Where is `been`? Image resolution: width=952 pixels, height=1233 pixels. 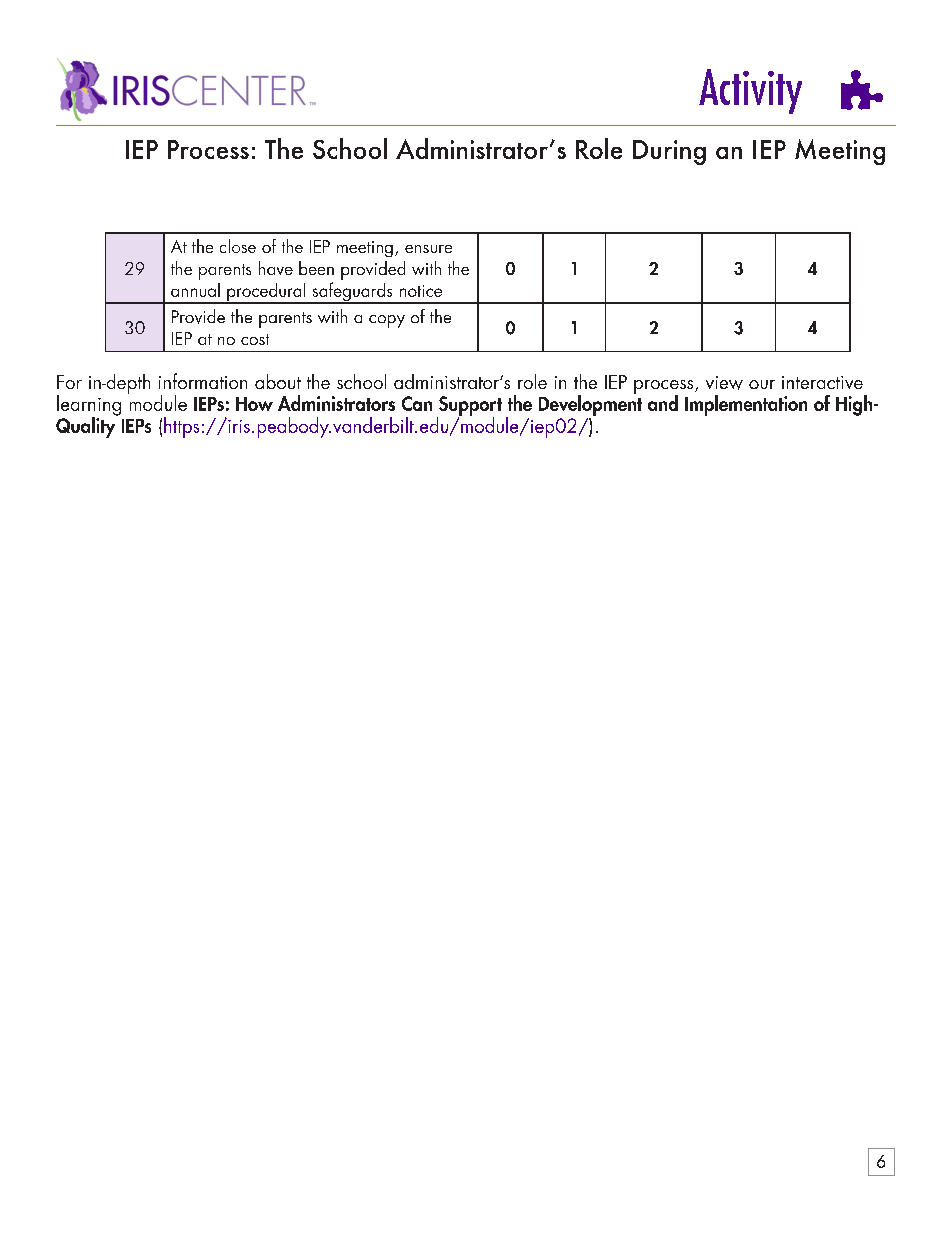
been is located at coordinates (316, 268).
